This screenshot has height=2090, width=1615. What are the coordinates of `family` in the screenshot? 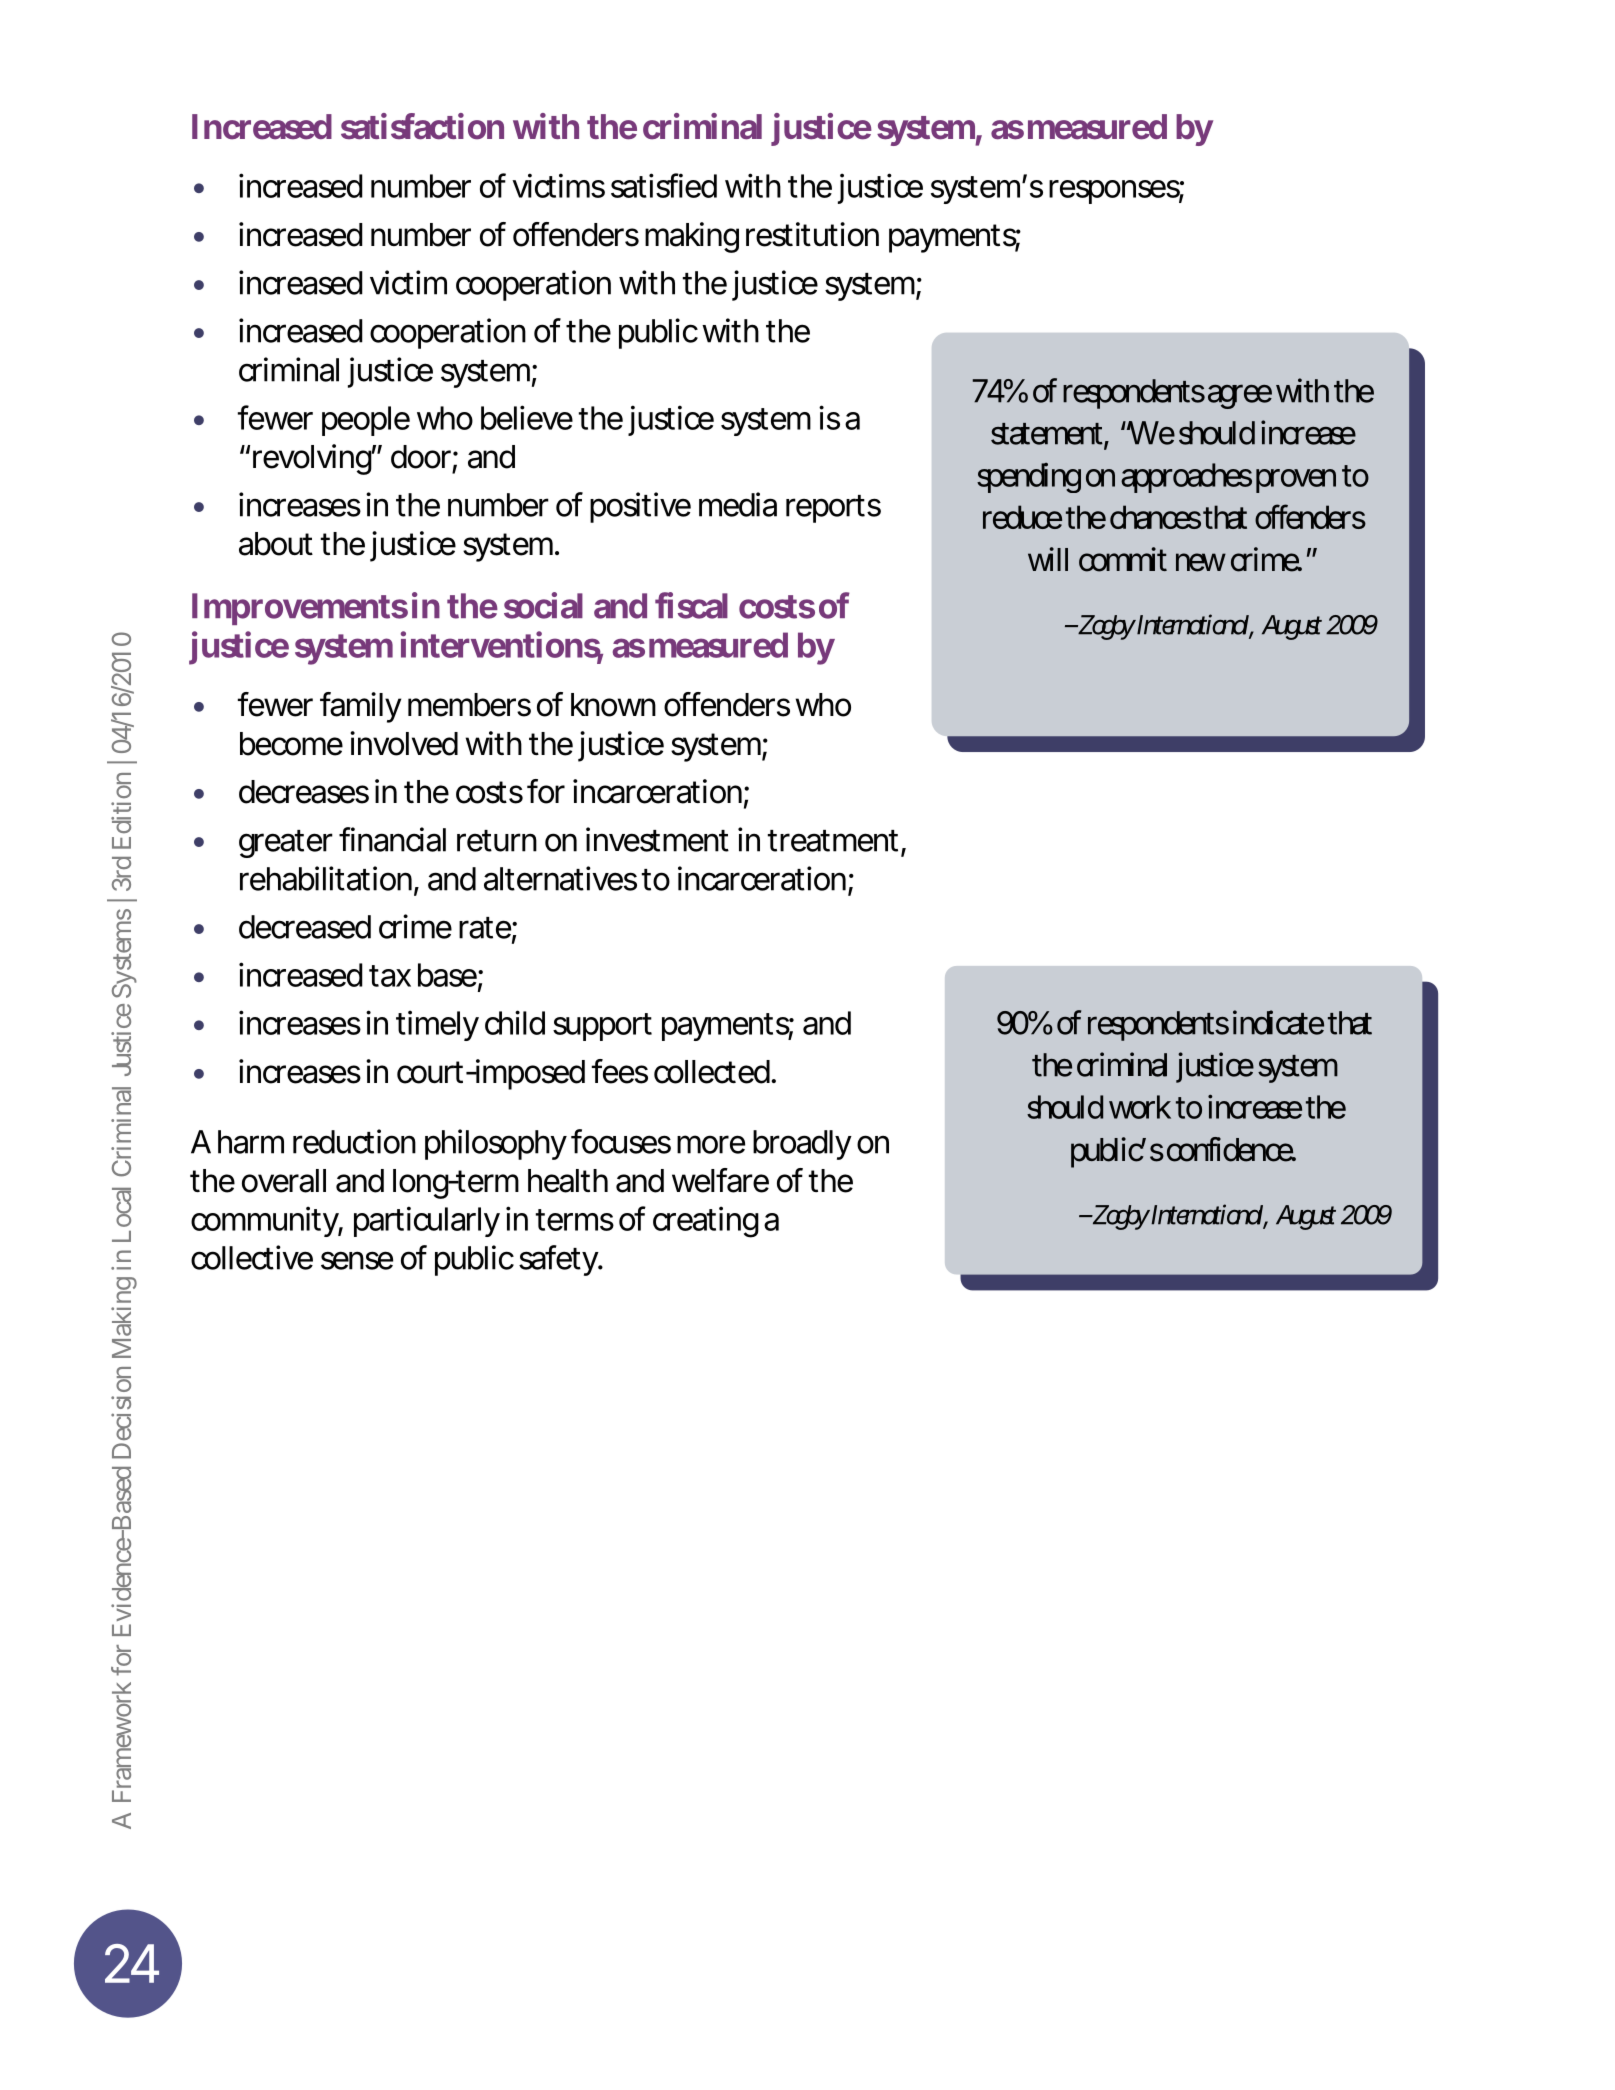 It's located at (360, 707).
